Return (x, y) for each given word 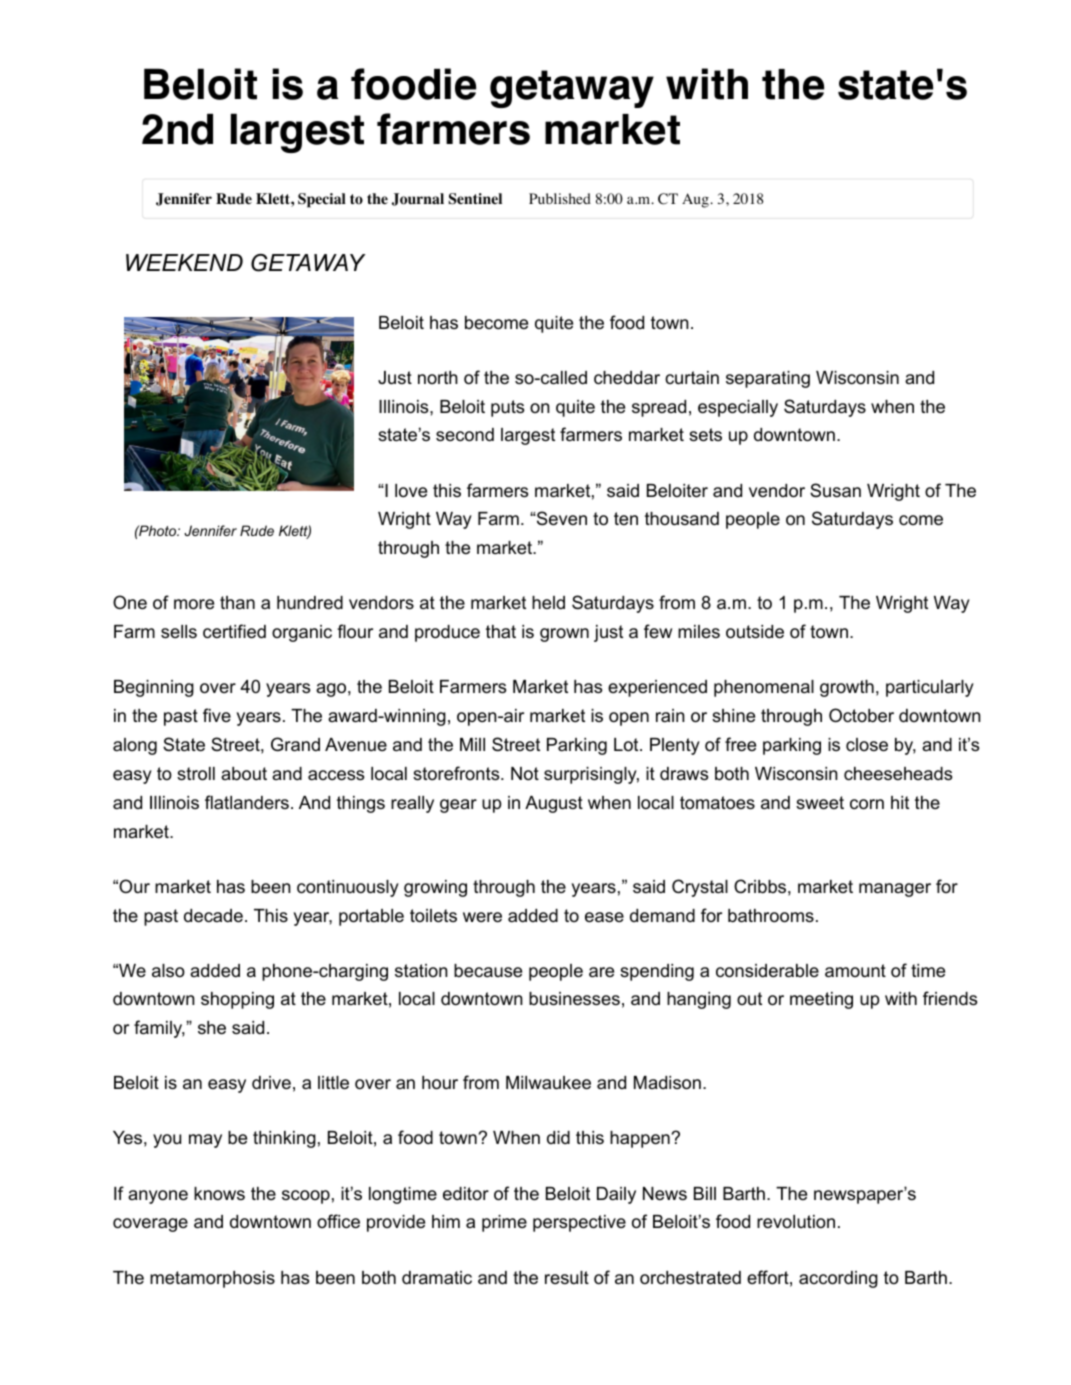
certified (234, 631)
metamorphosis (212, 1279)
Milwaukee (548, 1083)
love (411, 490)
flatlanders (247, 802)
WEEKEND (184, 262)
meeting (821, 1000)
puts (507, 408)
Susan (835, 490)
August (554, 804)
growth (847, 688)
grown (564, 635)
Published (560, 198)
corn (867, 804)
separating (768, 379)
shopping (237, 1000)
